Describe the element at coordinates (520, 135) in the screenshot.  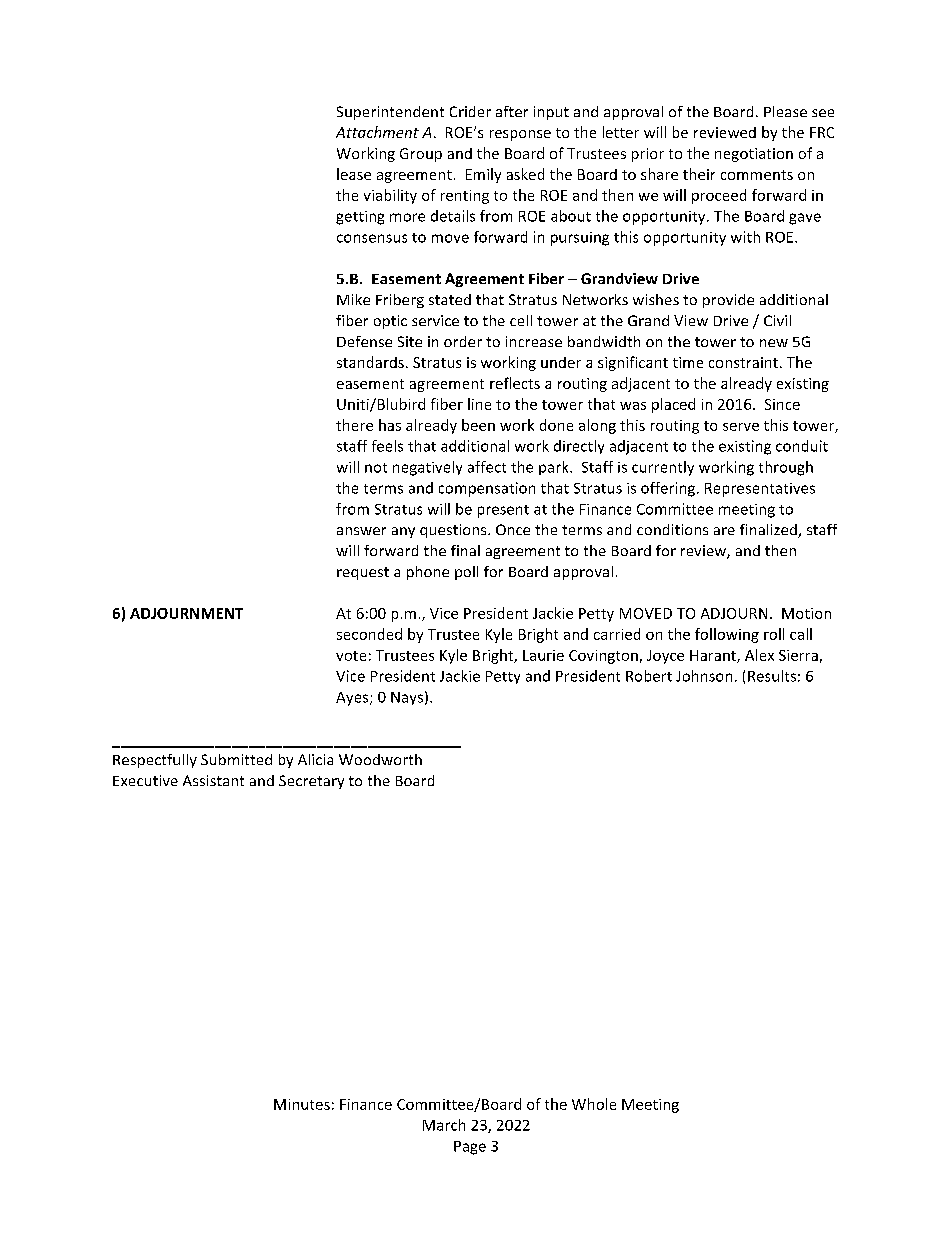
I see `response` at that location.
